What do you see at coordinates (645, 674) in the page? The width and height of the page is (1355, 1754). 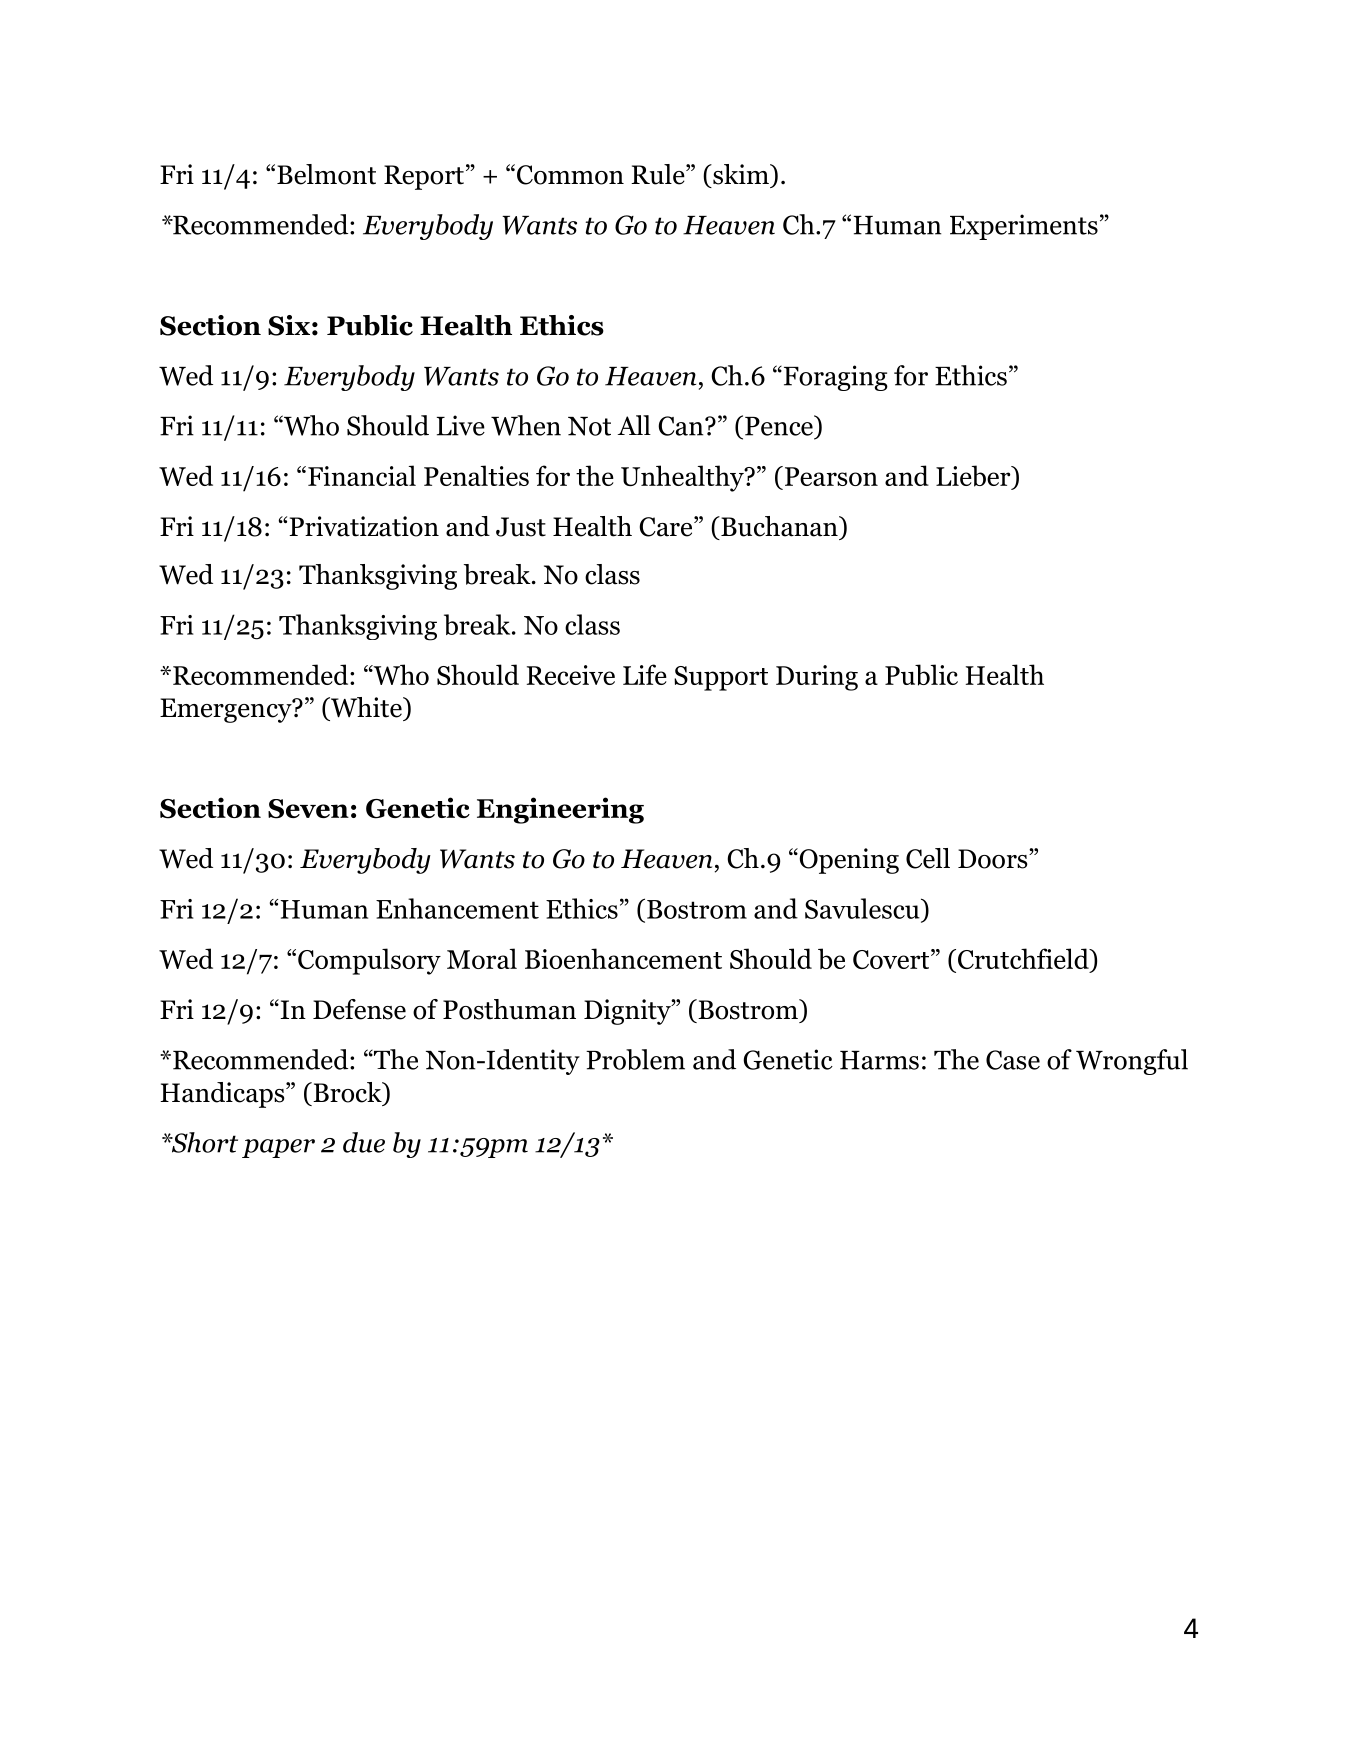 I see `Life` at bounding box center [645, 674].
